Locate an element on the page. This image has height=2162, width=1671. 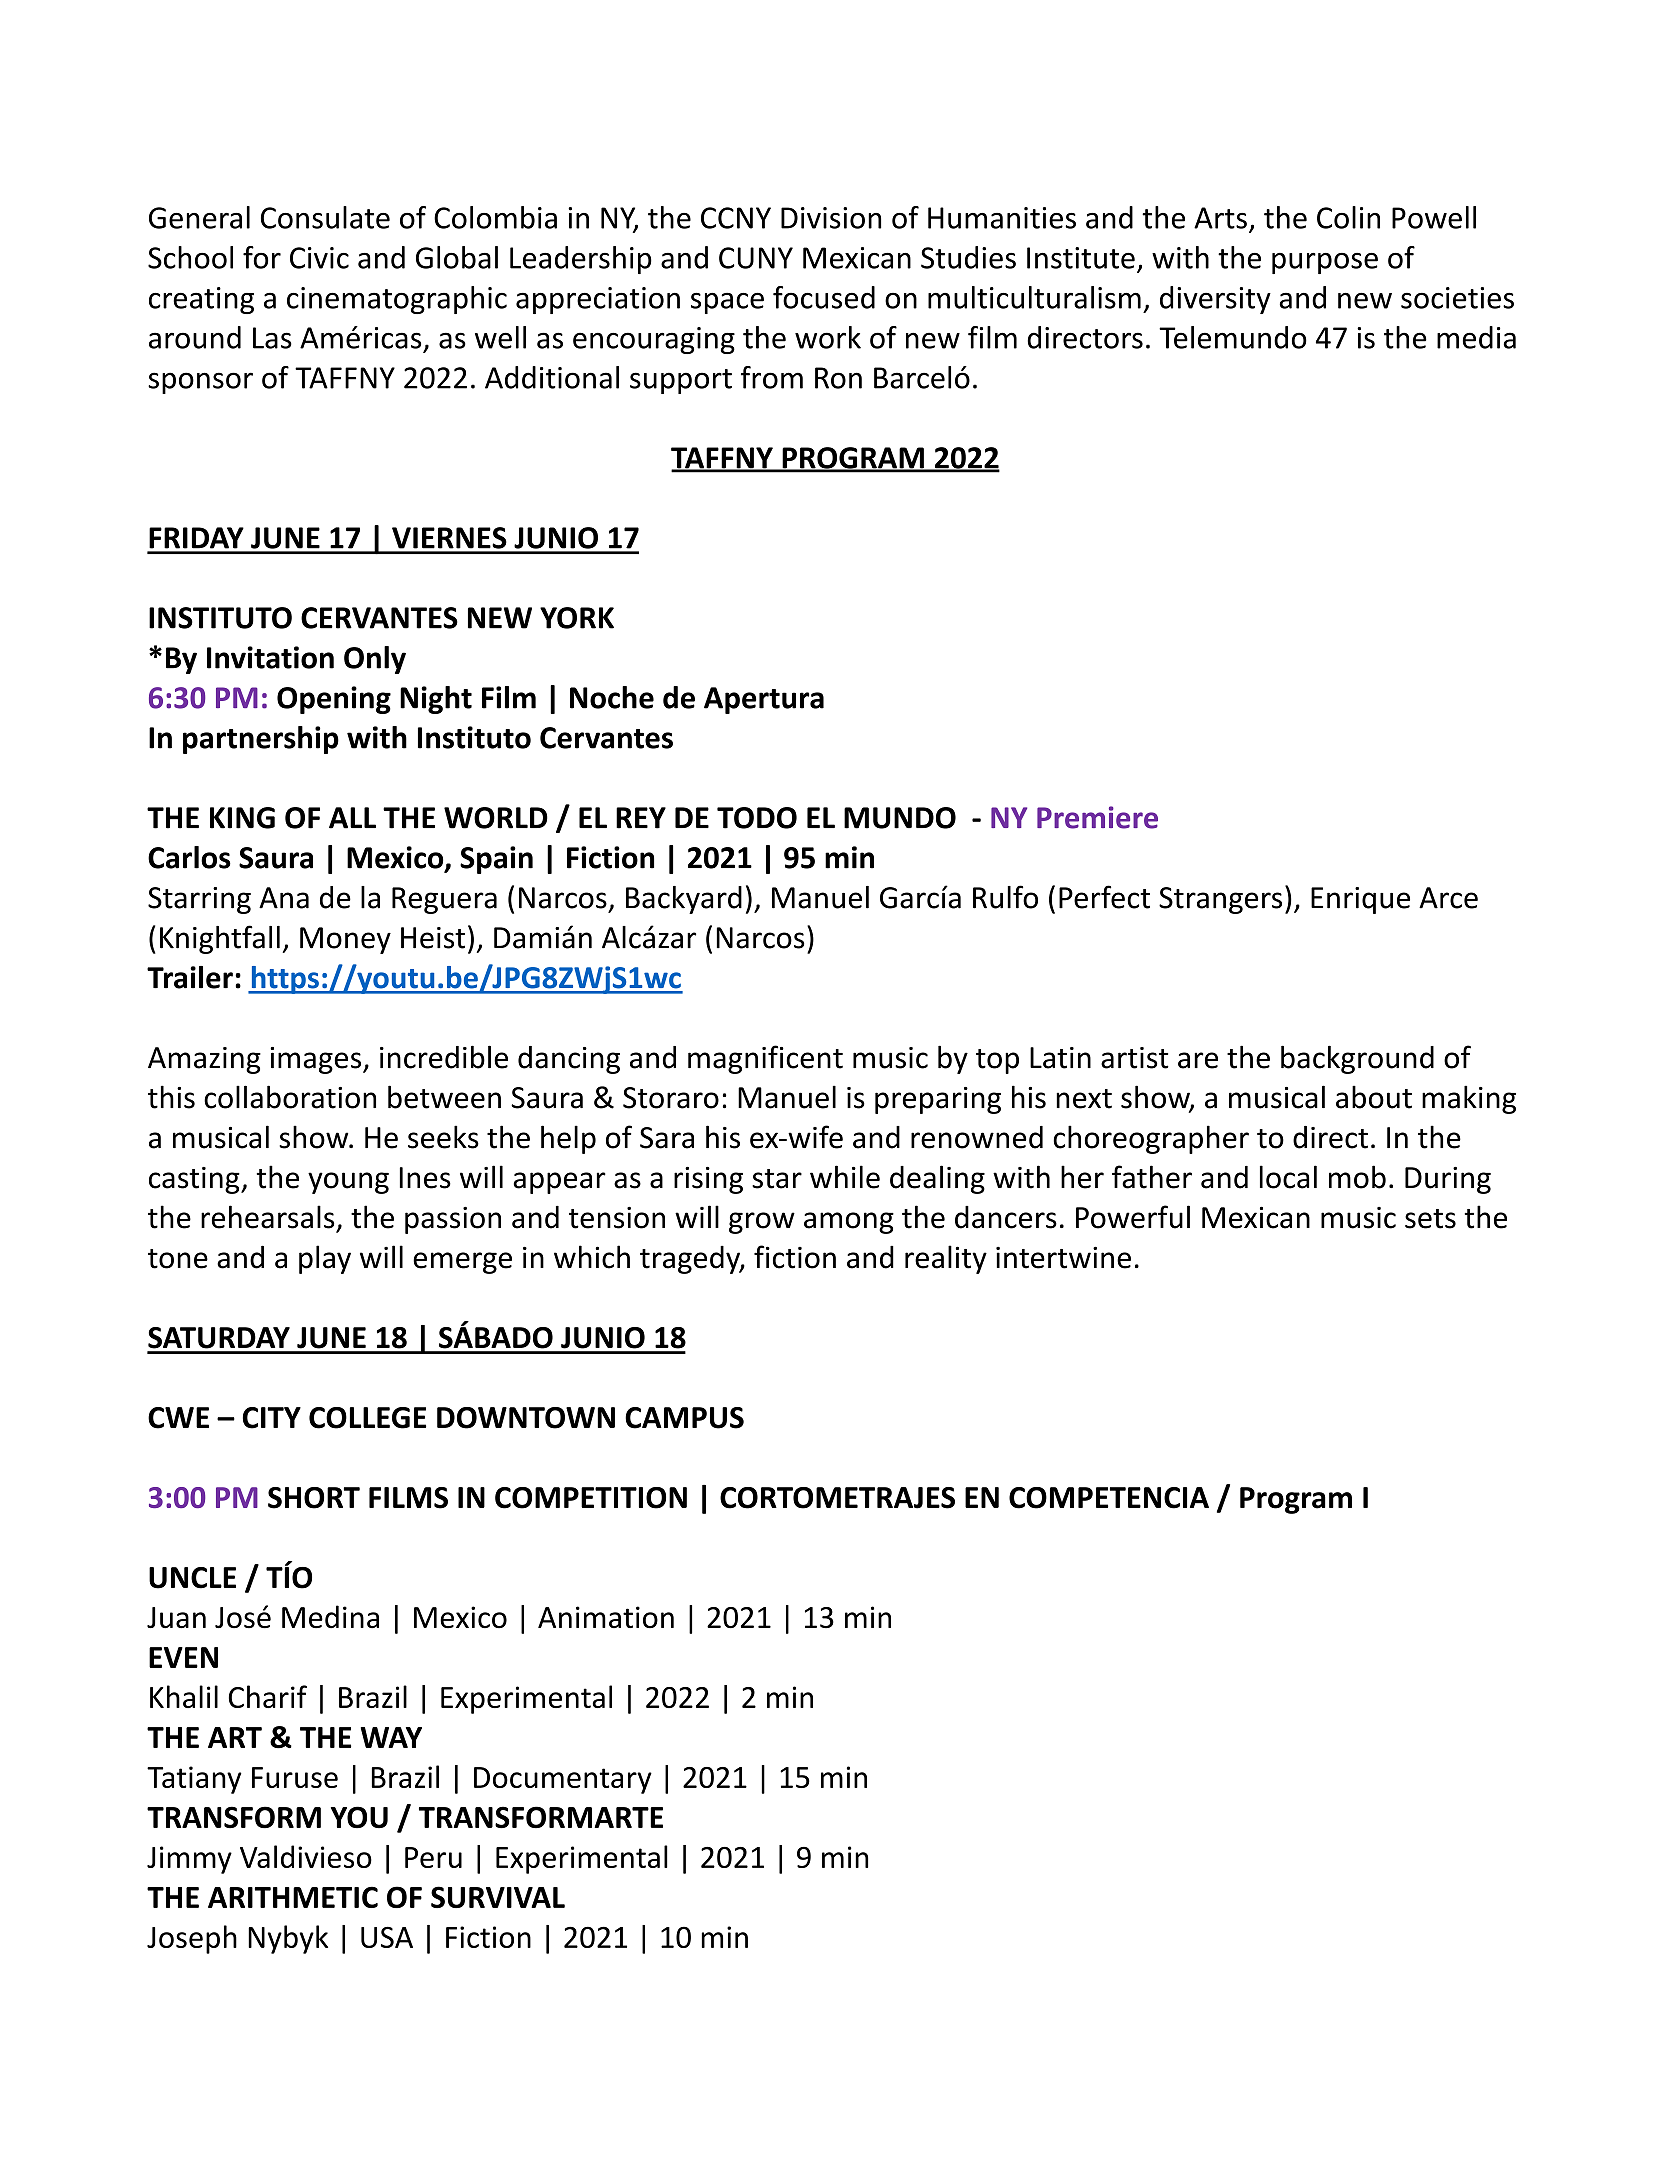
Documentary is located at coordinates (563, 1780).
